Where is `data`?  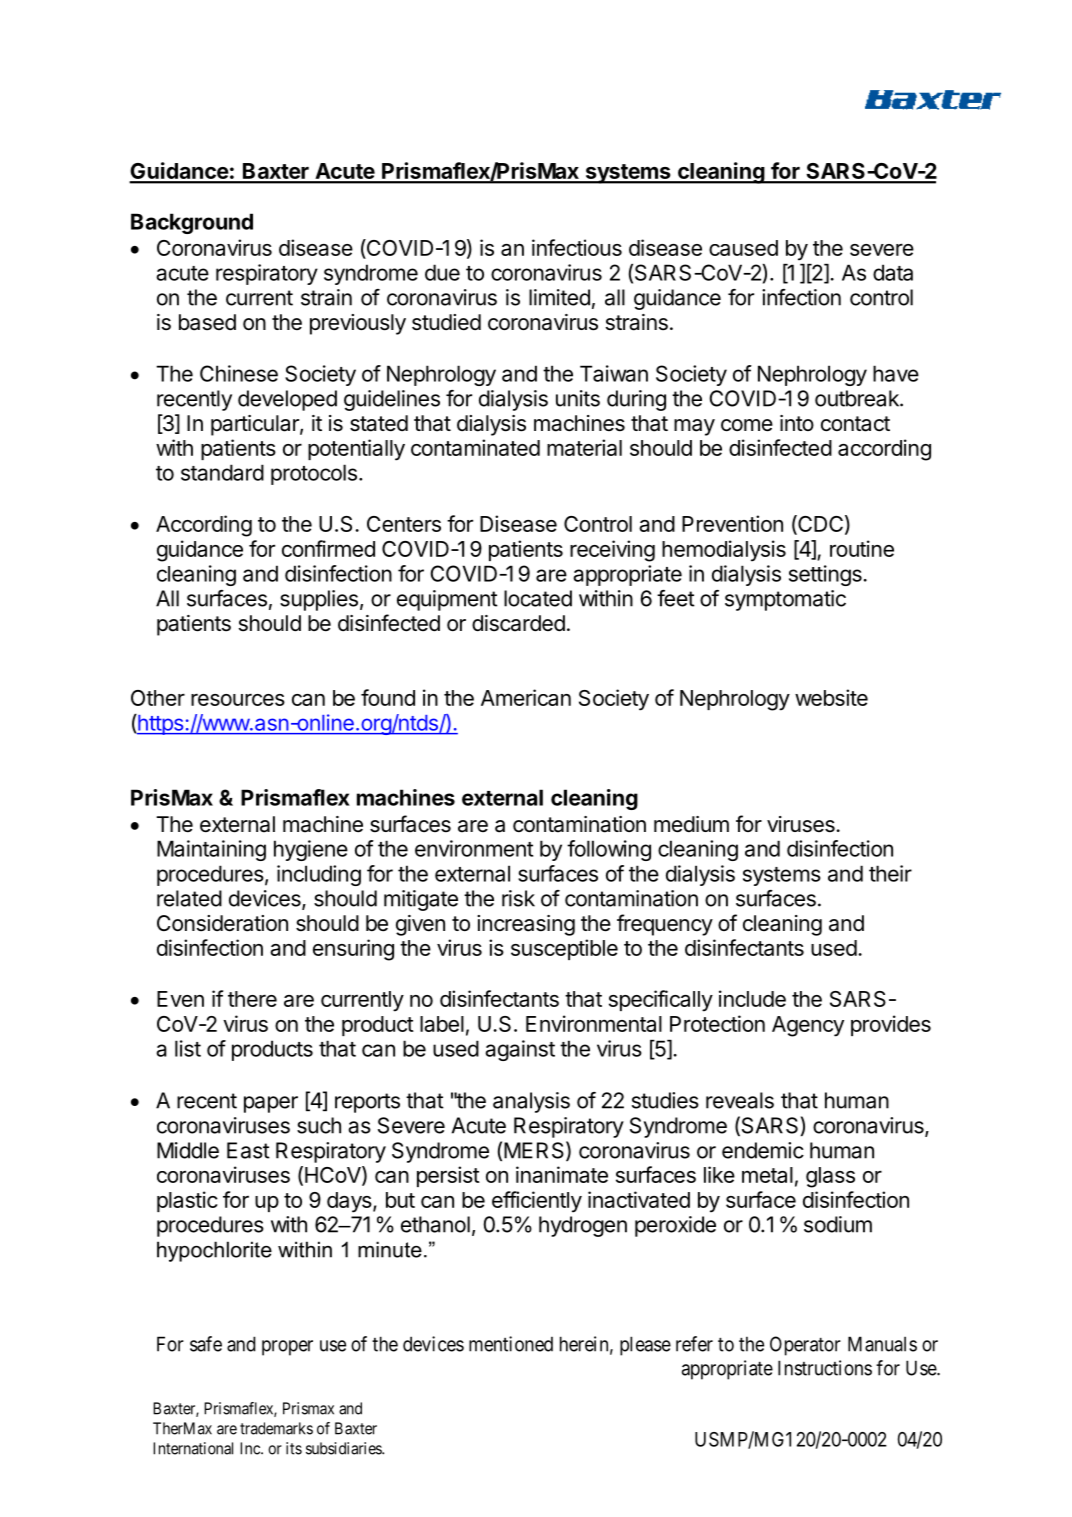 data is located at coordinates (893, 272).
